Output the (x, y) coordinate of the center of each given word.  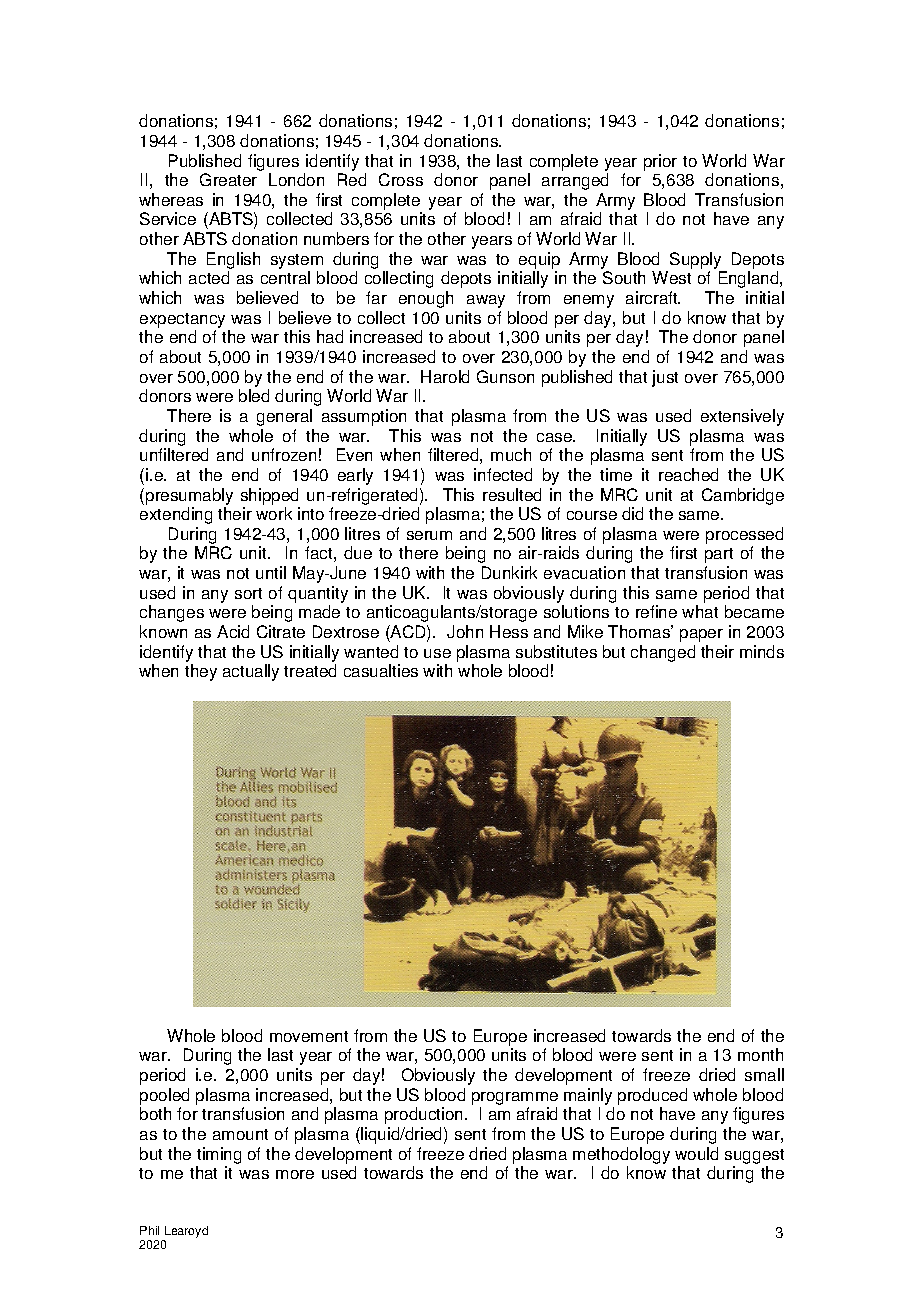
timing (219, 1155)
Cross (401, 179)
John (465, 631)
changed (663, 653)
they (201, 672)
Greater (228, 179)
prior (660, 162)
